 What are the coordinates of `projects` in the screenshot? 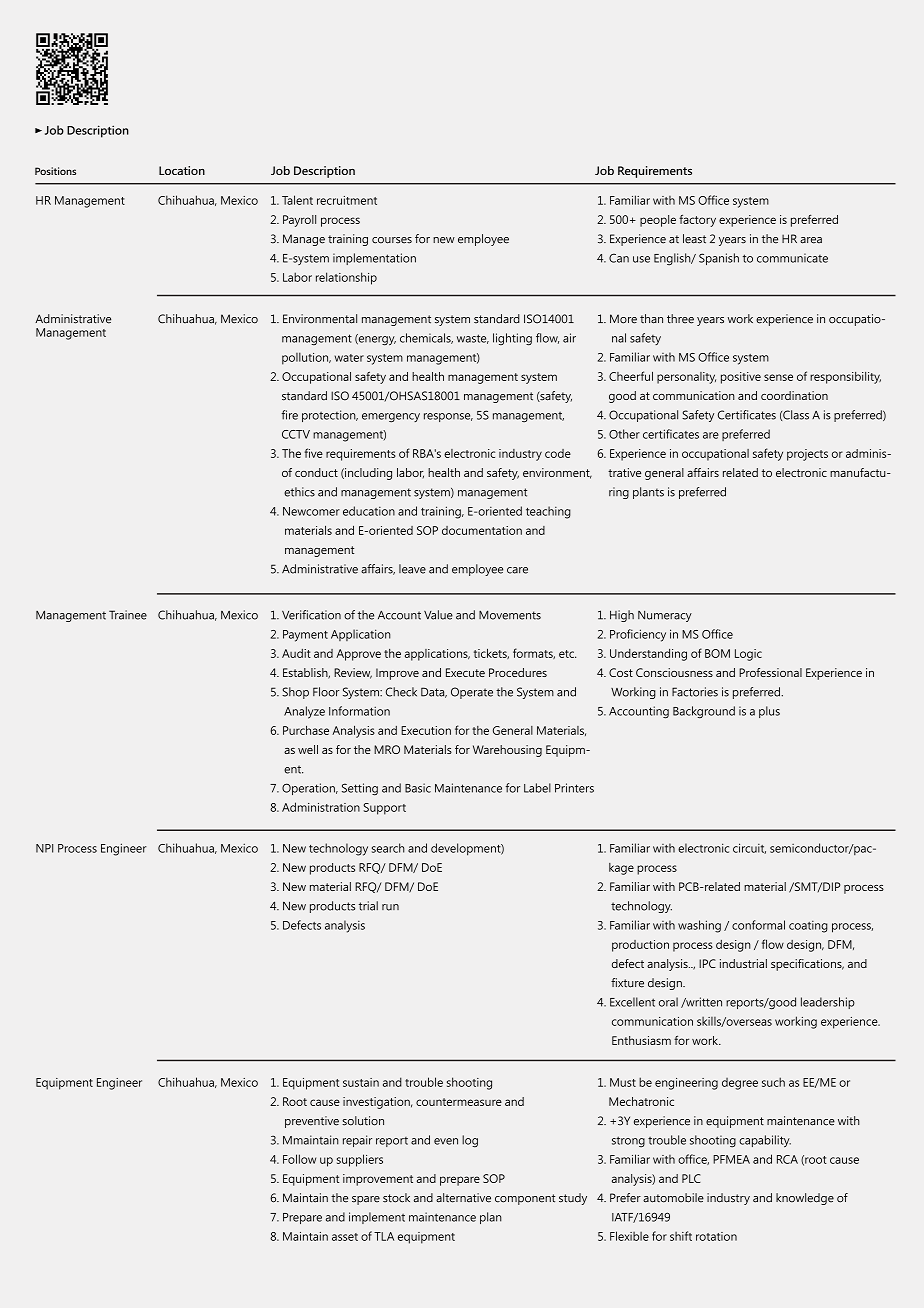 It's located at (807, 455).
